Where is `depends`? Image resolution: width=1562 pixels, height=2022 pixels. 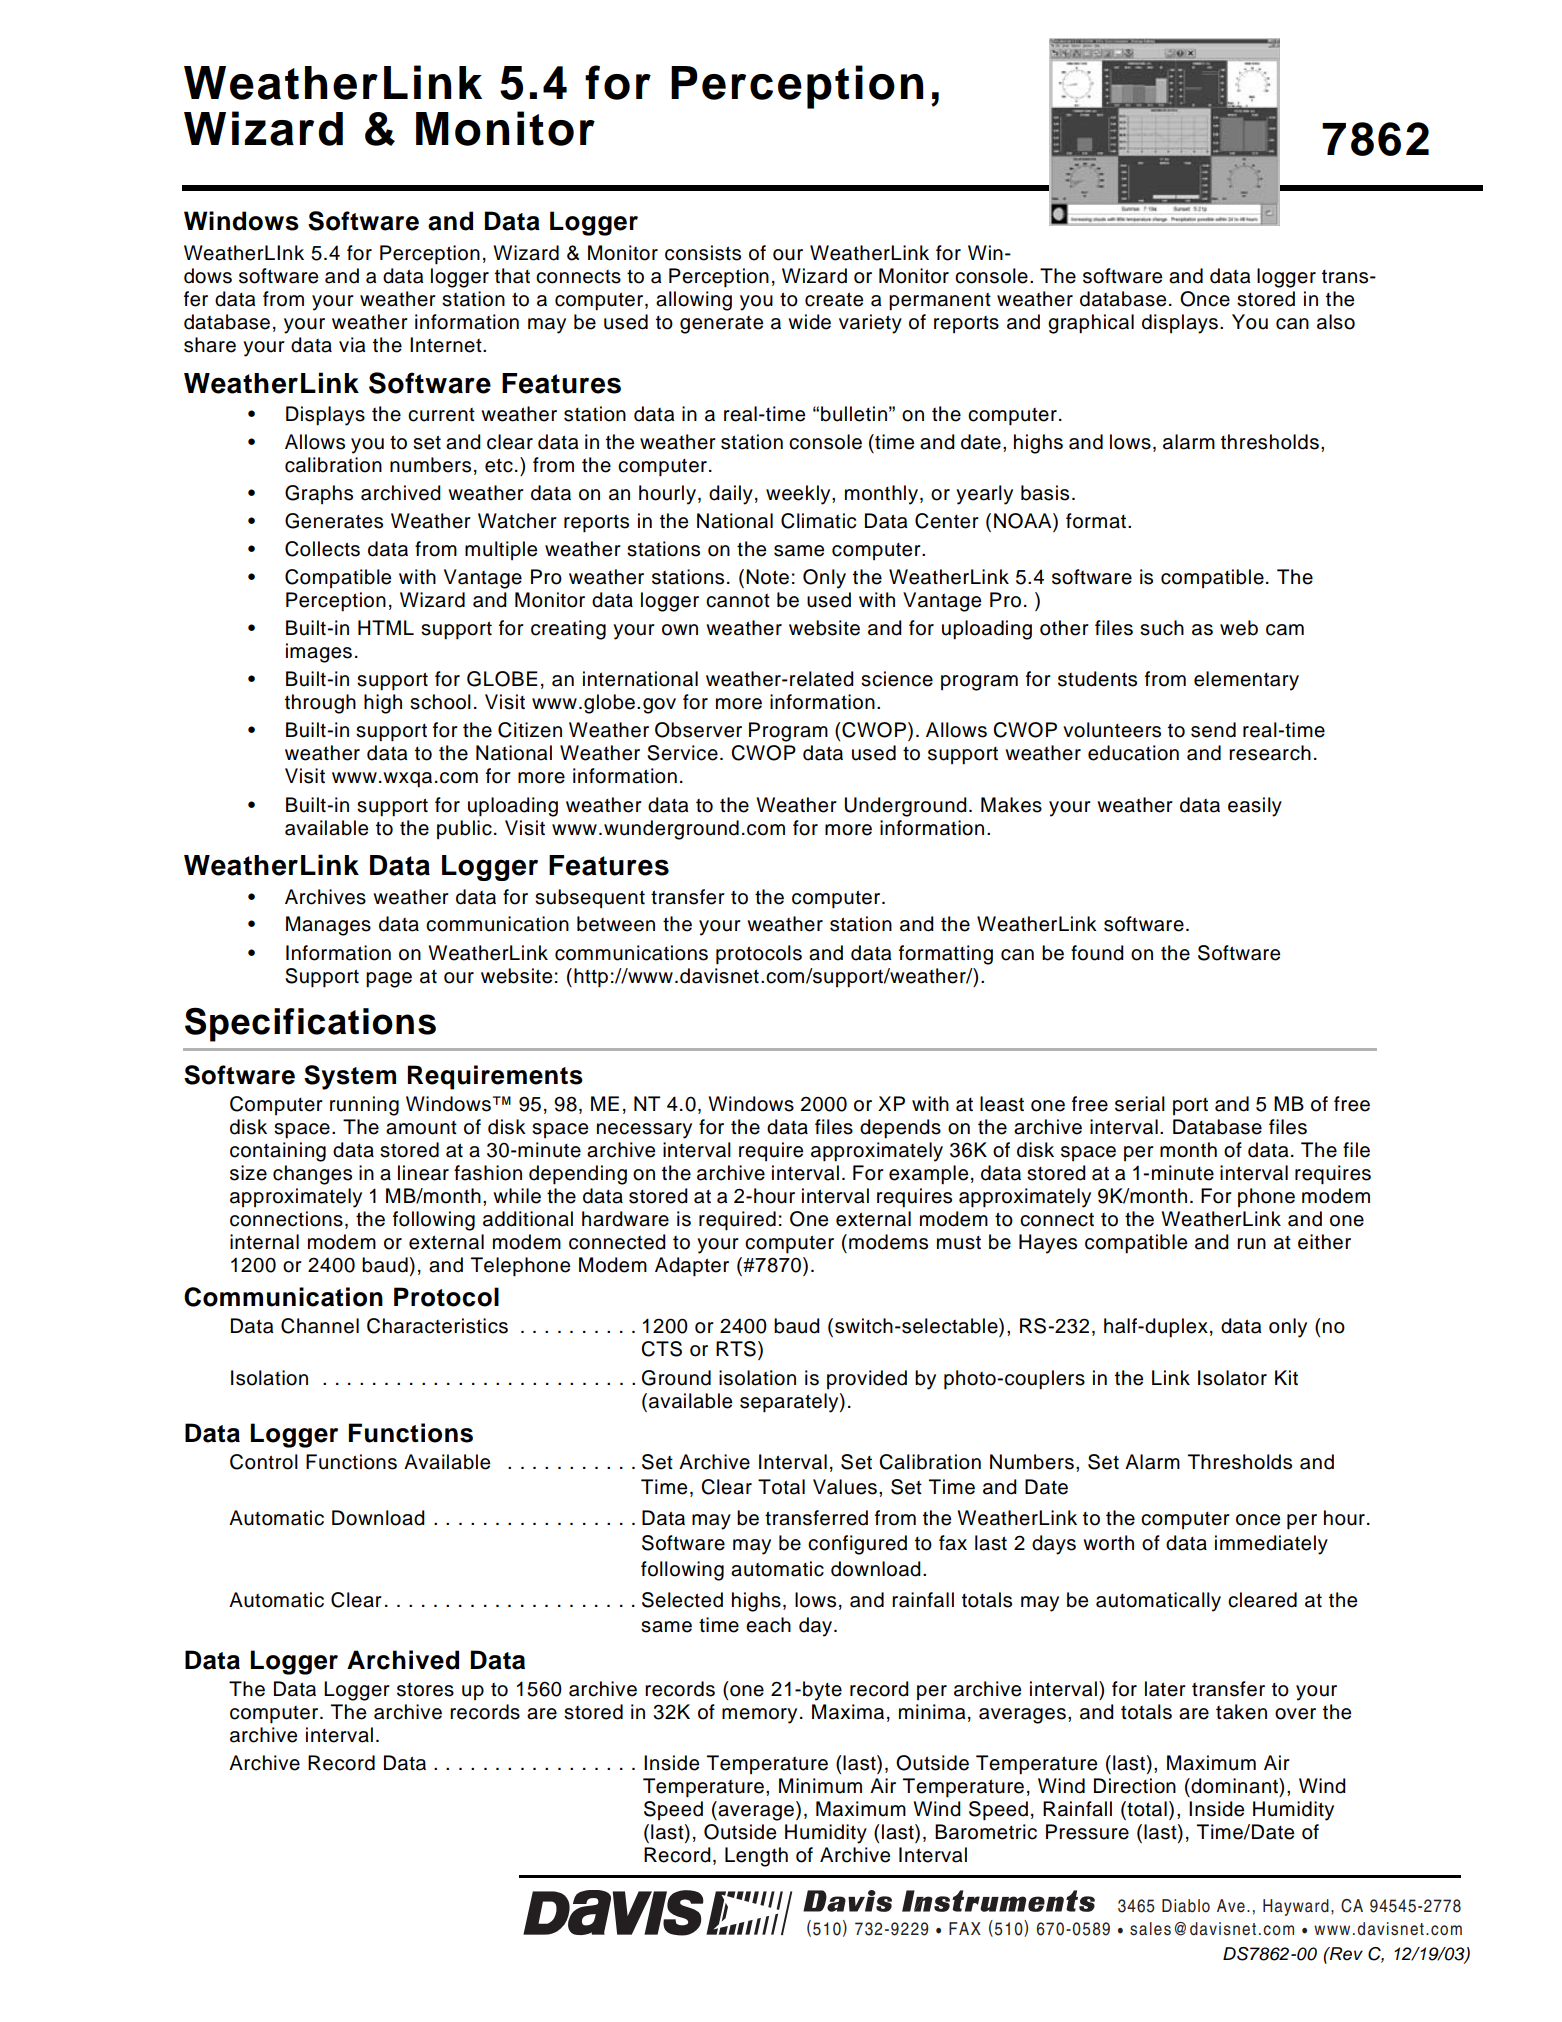 depends is located at coordinates (900, 1129).
